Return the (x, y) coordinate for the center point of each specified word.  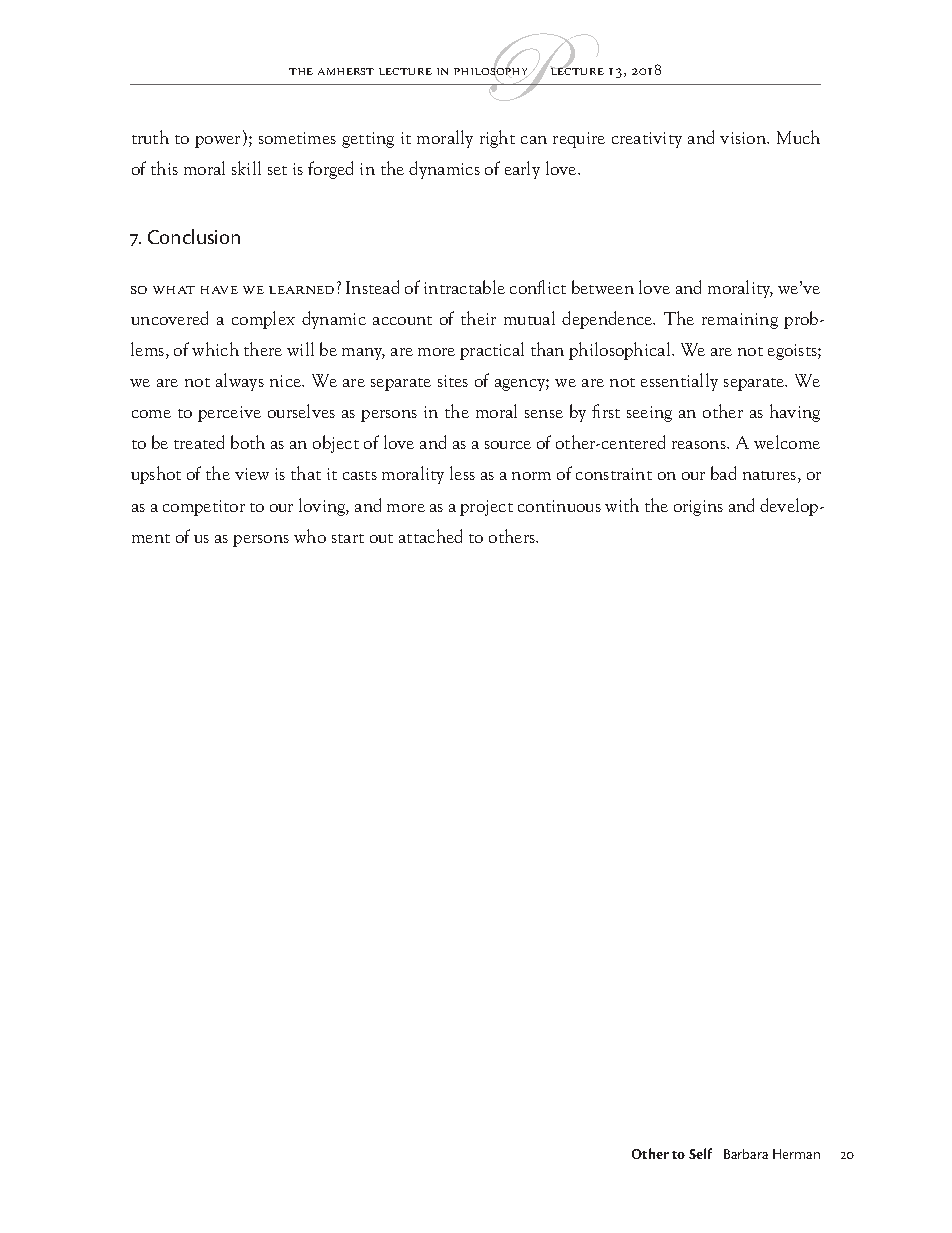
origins (698, 508)
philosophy (492, 72)
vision (744, 138)
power (217, 142)
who (310, 536)
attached (430, 536)
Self (700, 1153)
